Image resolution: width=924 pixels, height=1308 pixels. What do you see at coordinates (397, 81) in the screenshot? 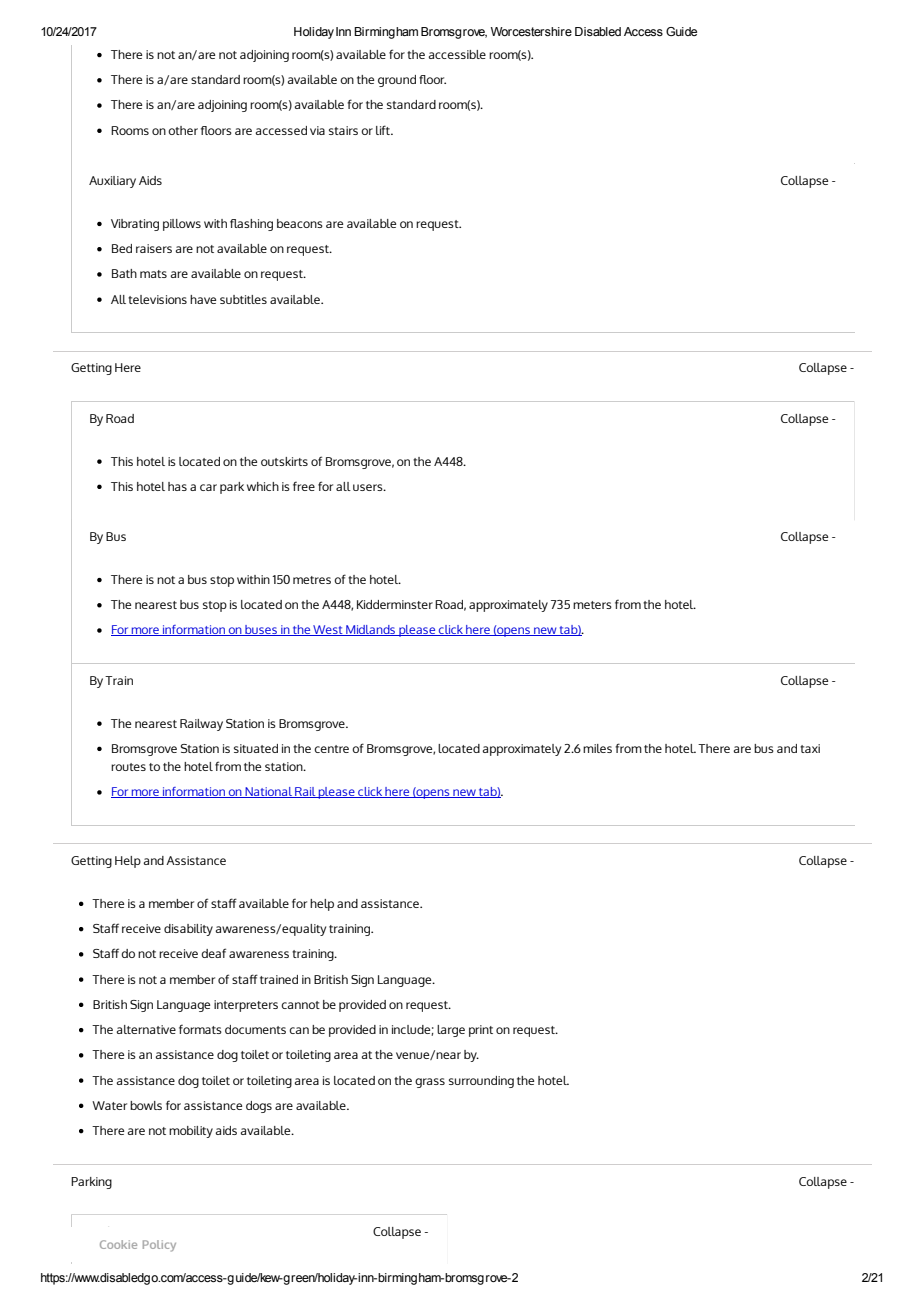
I see `ground` at bounding box center [397, 81].
